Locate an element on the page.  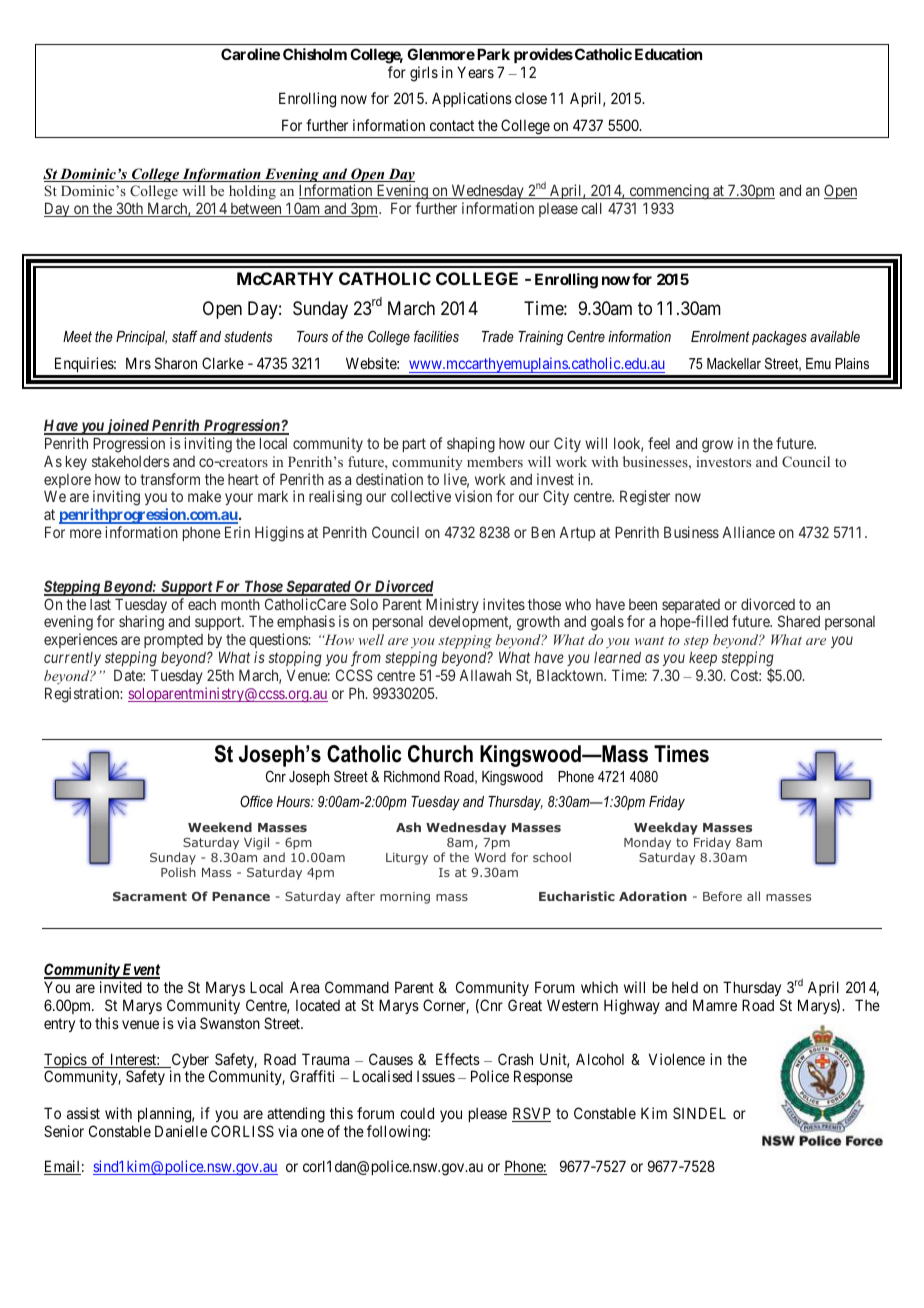
shaping is located at coordinates (471, 445).
